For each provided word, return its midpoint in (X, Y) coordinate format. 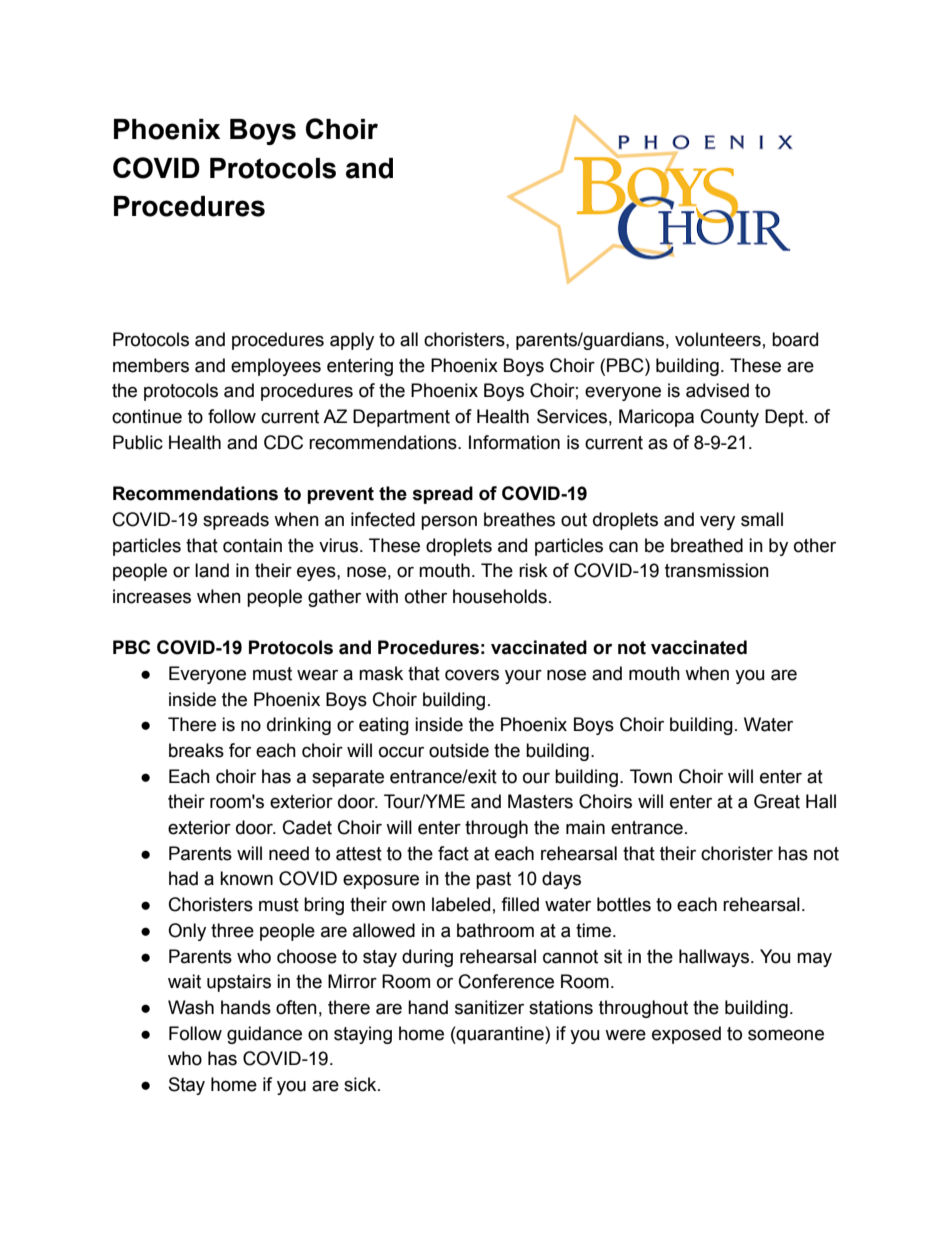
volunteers (718, 339)
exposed (686, 1035)
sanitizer (489, 1007)
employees (276, 367)
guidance (264, 1035)
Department (401, 418)
